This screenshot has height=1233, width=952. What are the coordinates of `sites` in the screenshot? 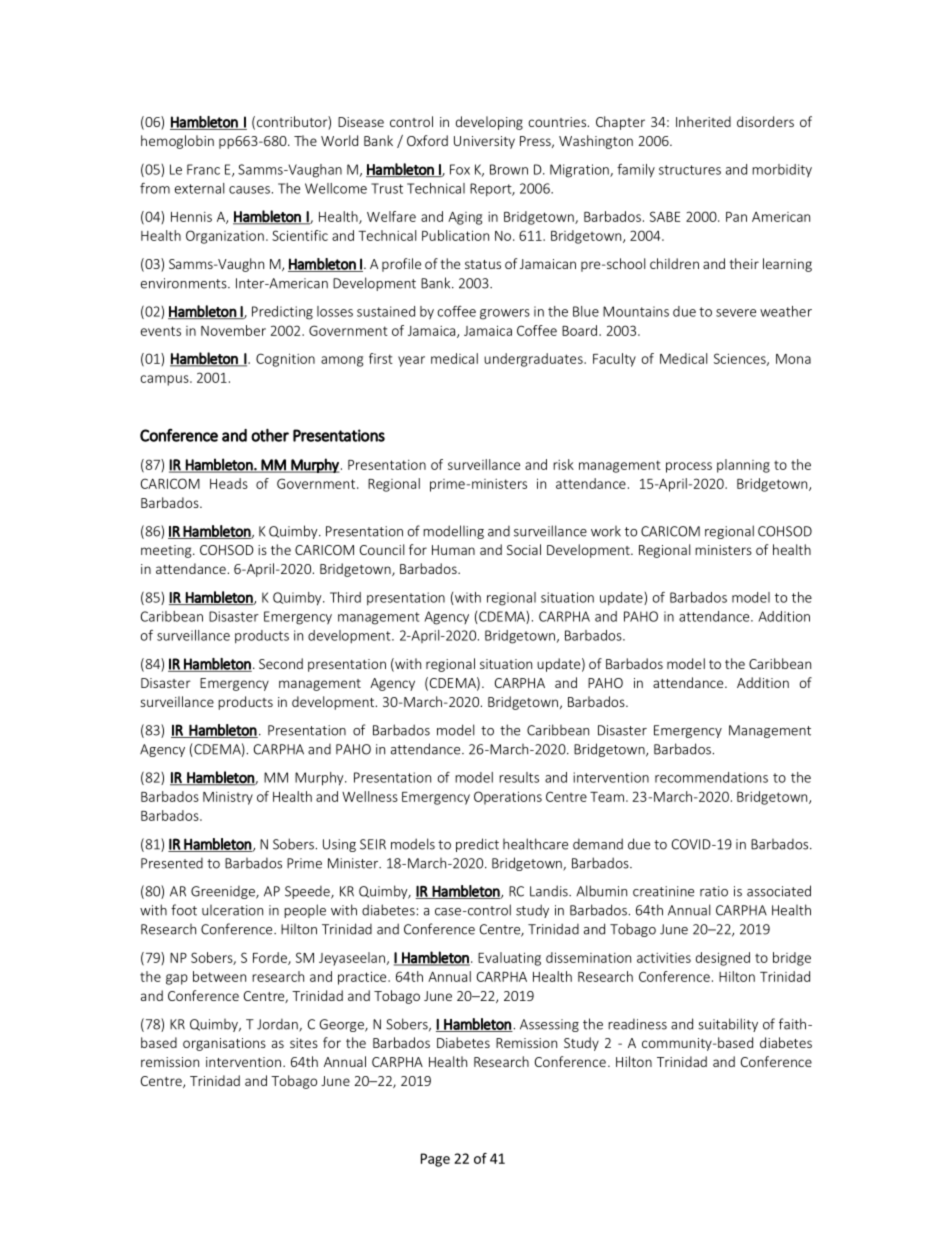 It's located at (304, 1043).
